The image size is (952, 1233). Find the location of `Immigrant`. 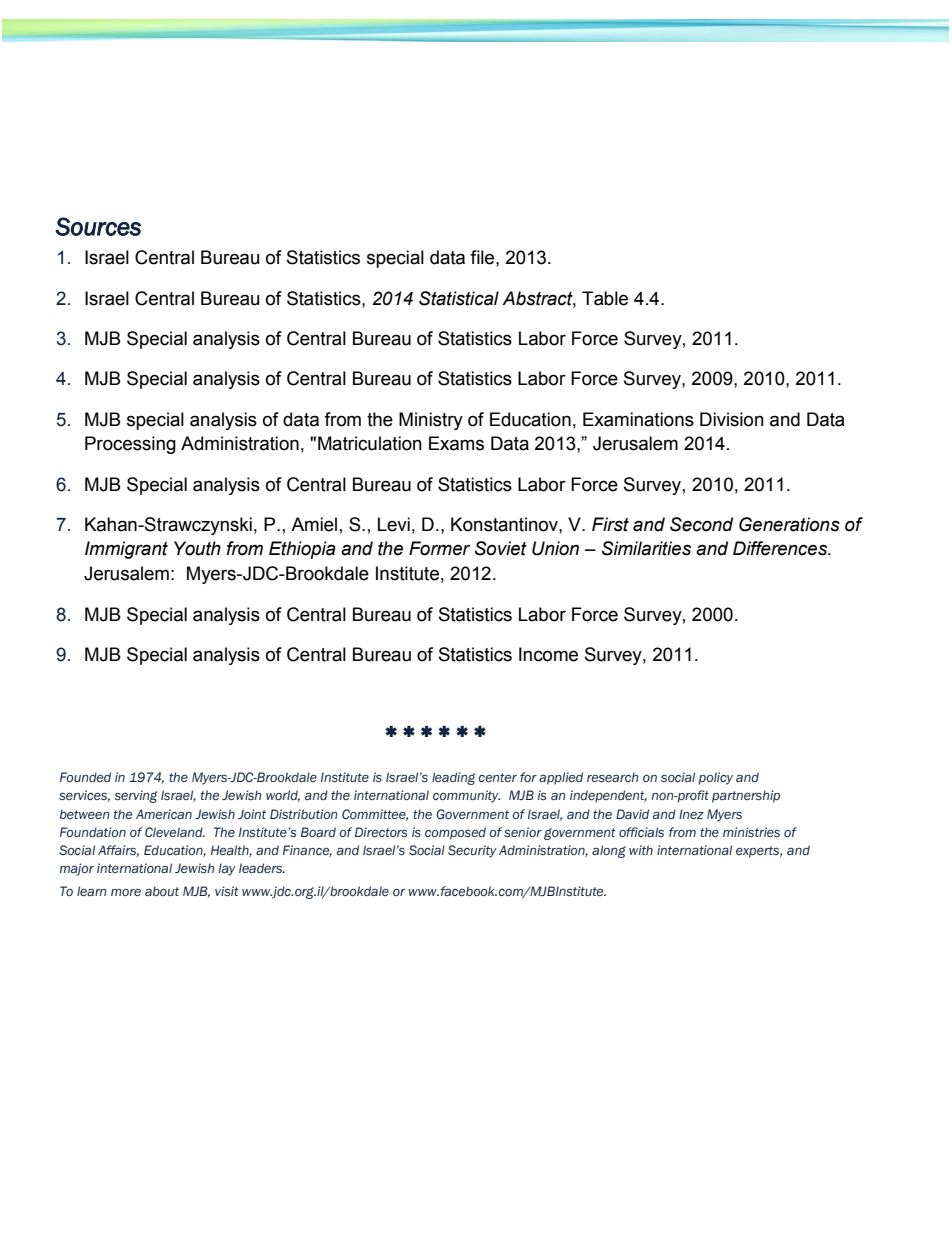

Immigrant is located at coordinates (126, 550).
